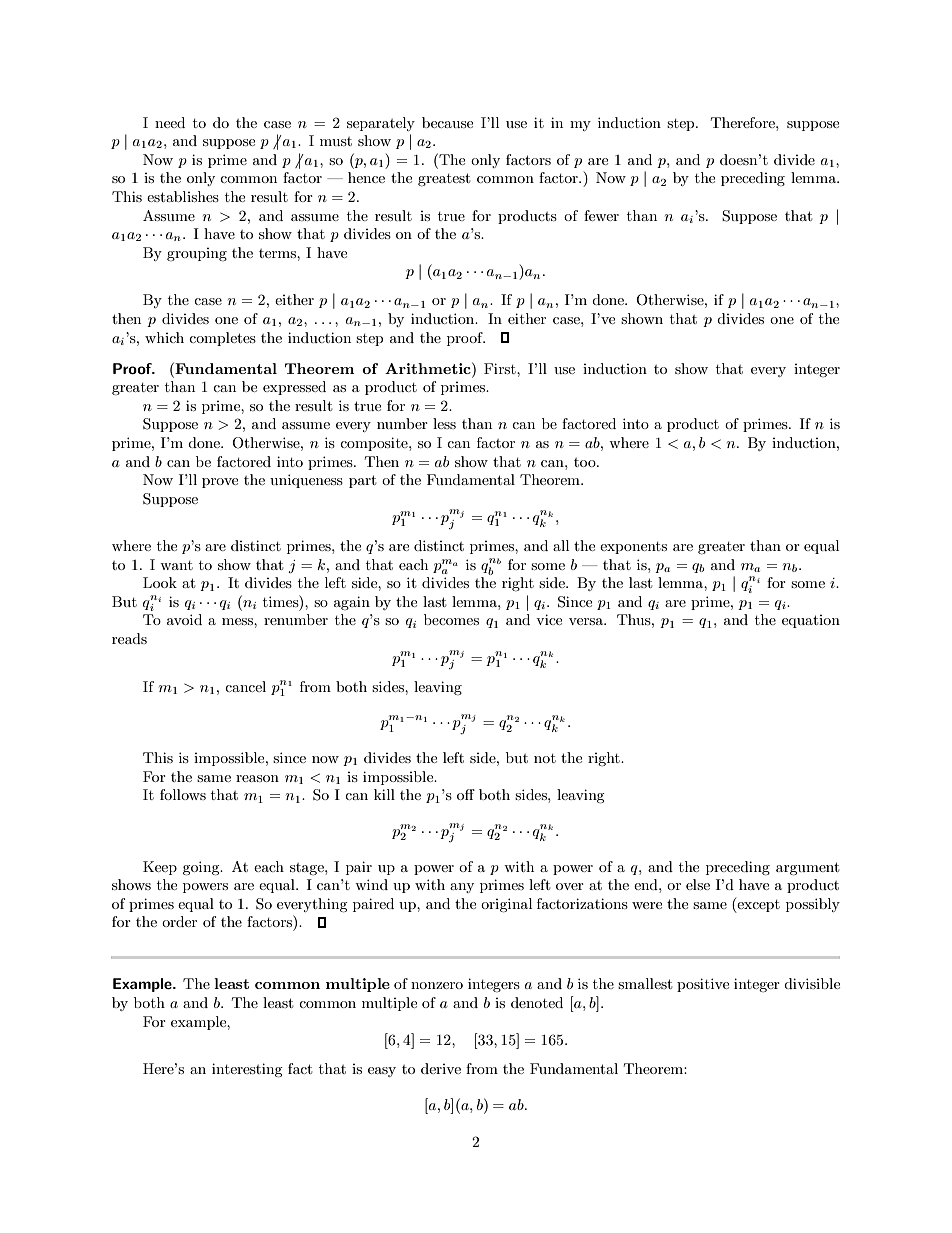  Describe the element at coordinates (184, 619) in the screenshot. I see `avoid` at that location.
